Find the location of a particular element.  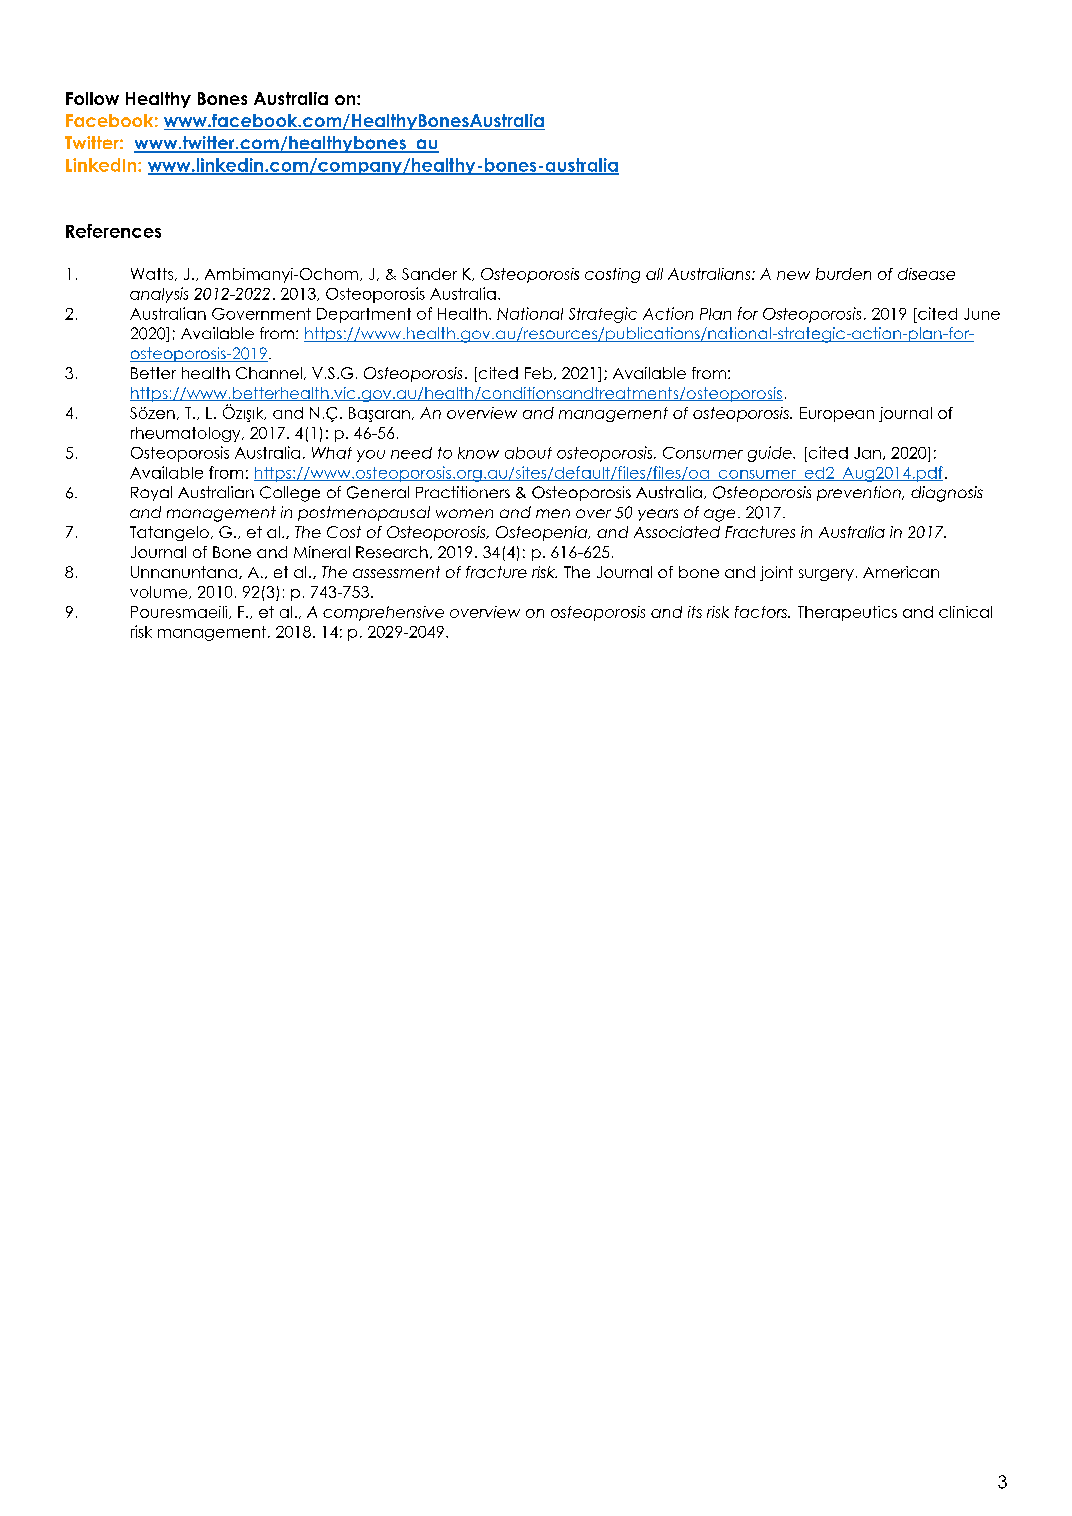

comprehensive is located at coordinates (383, 613).
